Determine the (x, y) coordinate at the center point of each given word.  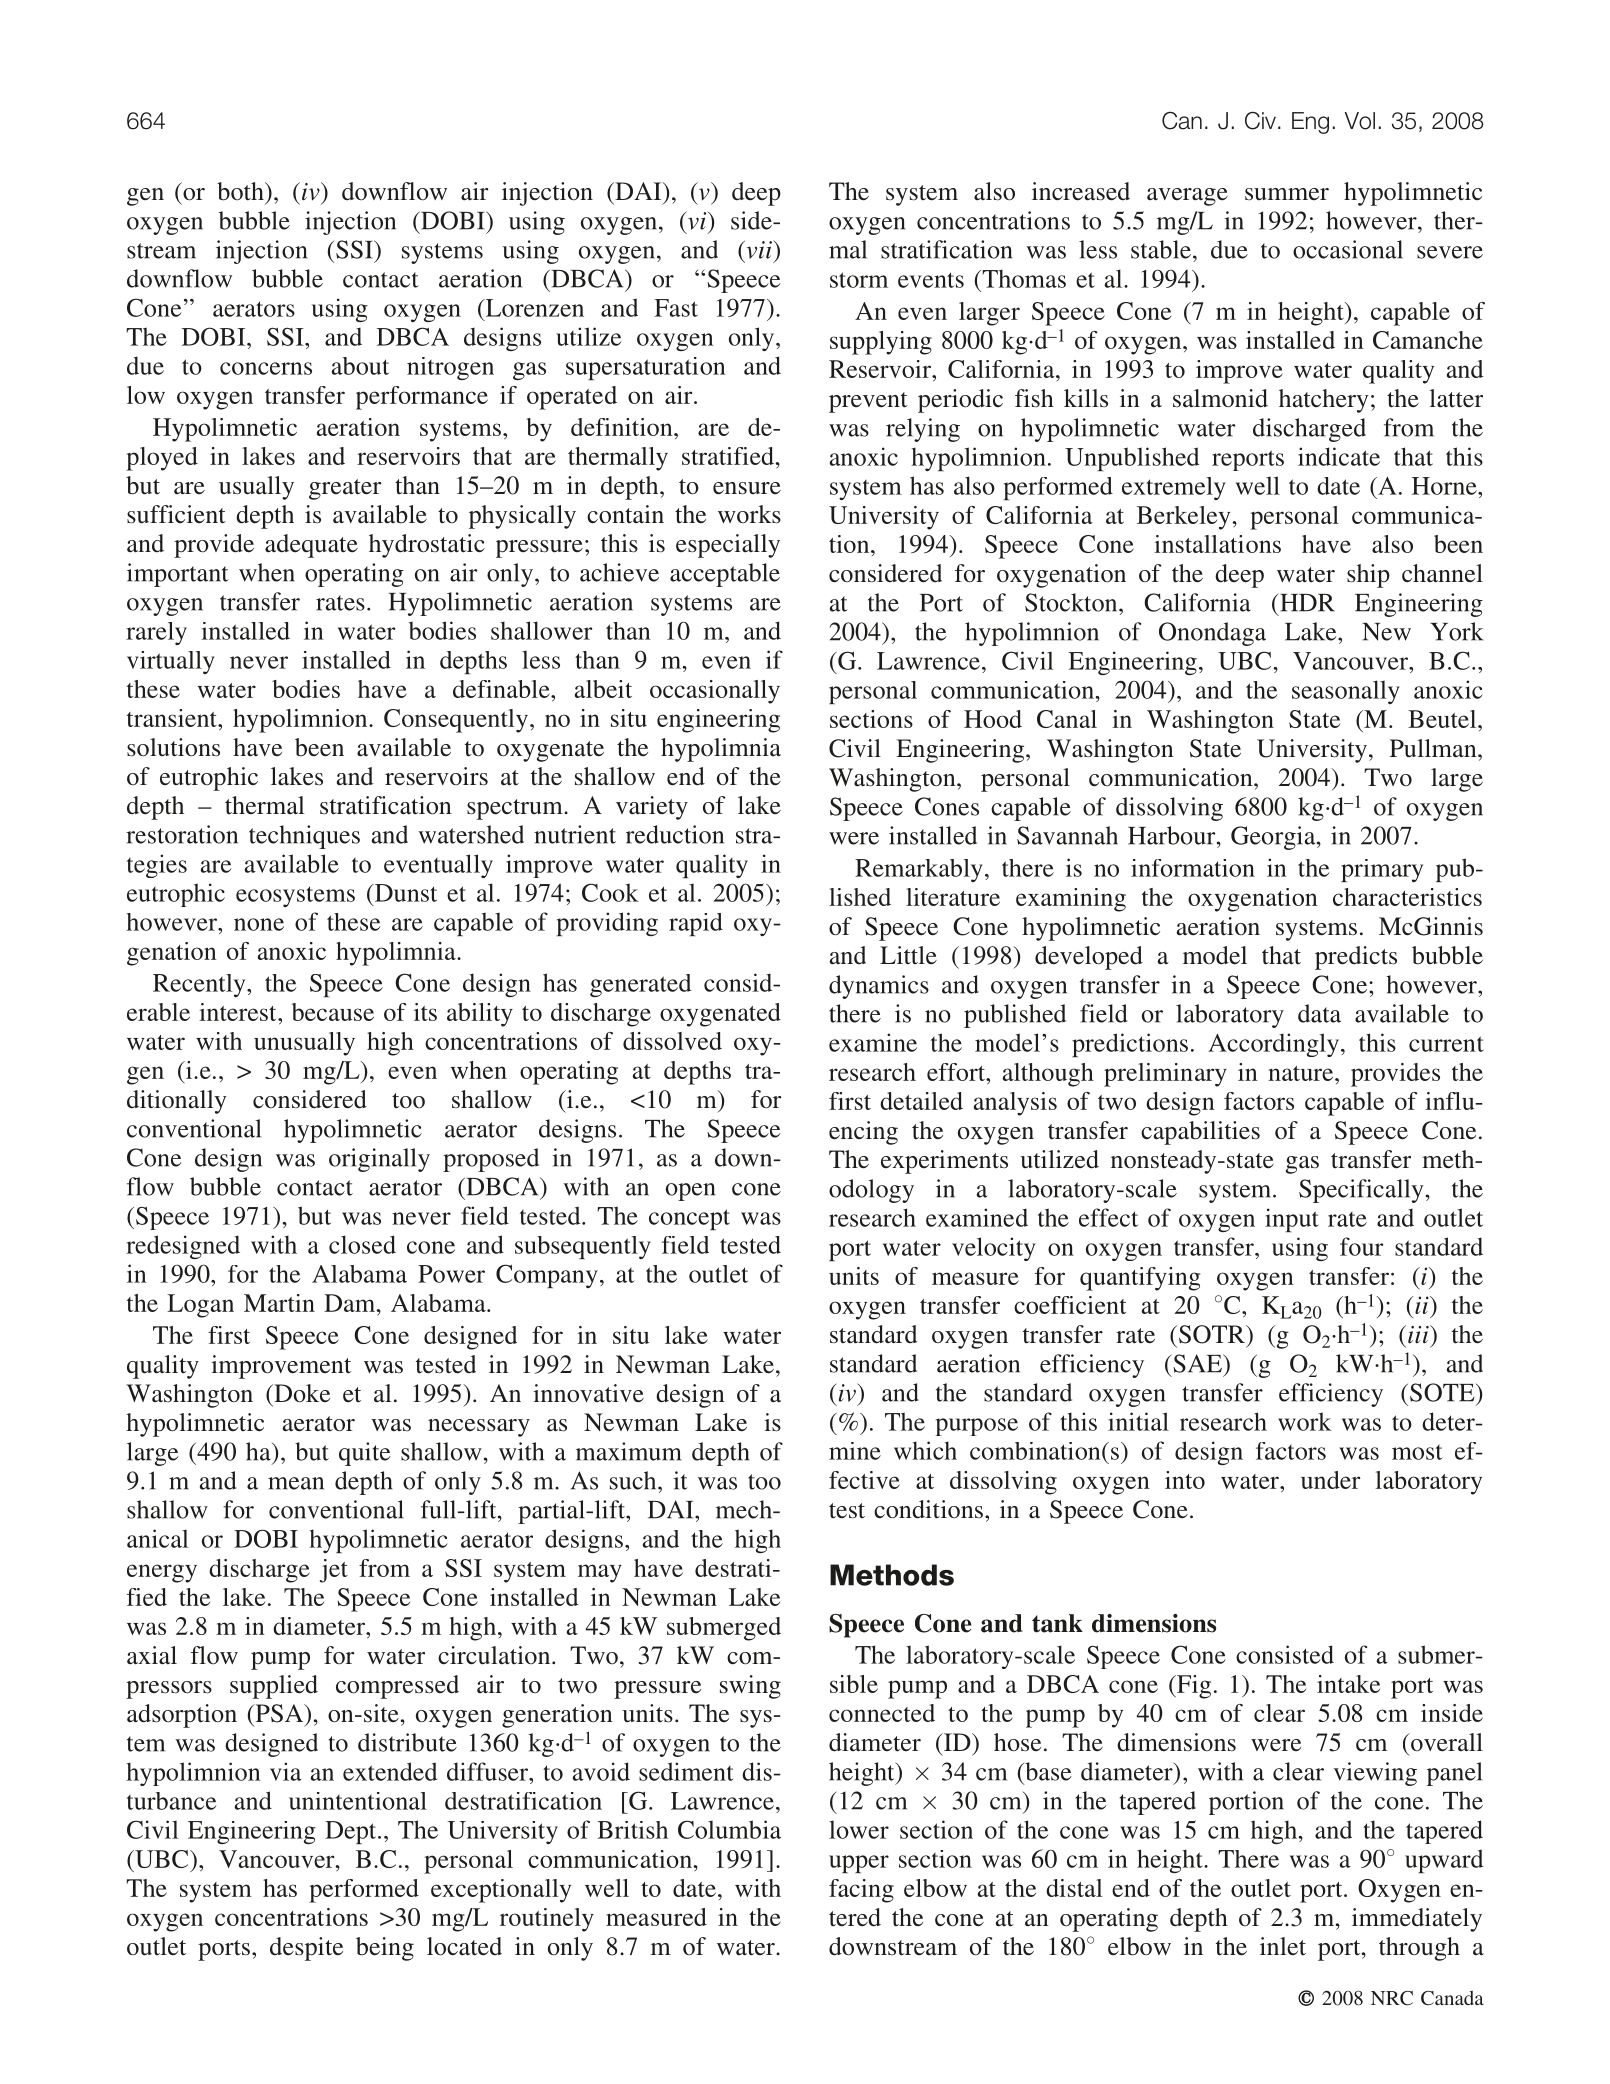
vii (759, 249)
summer (1287, 194)
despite (306, 1949)
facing (861, 1891)
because (333, 1012)
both (241, 191)
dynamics (879, 987)
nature (1302, 1073)
